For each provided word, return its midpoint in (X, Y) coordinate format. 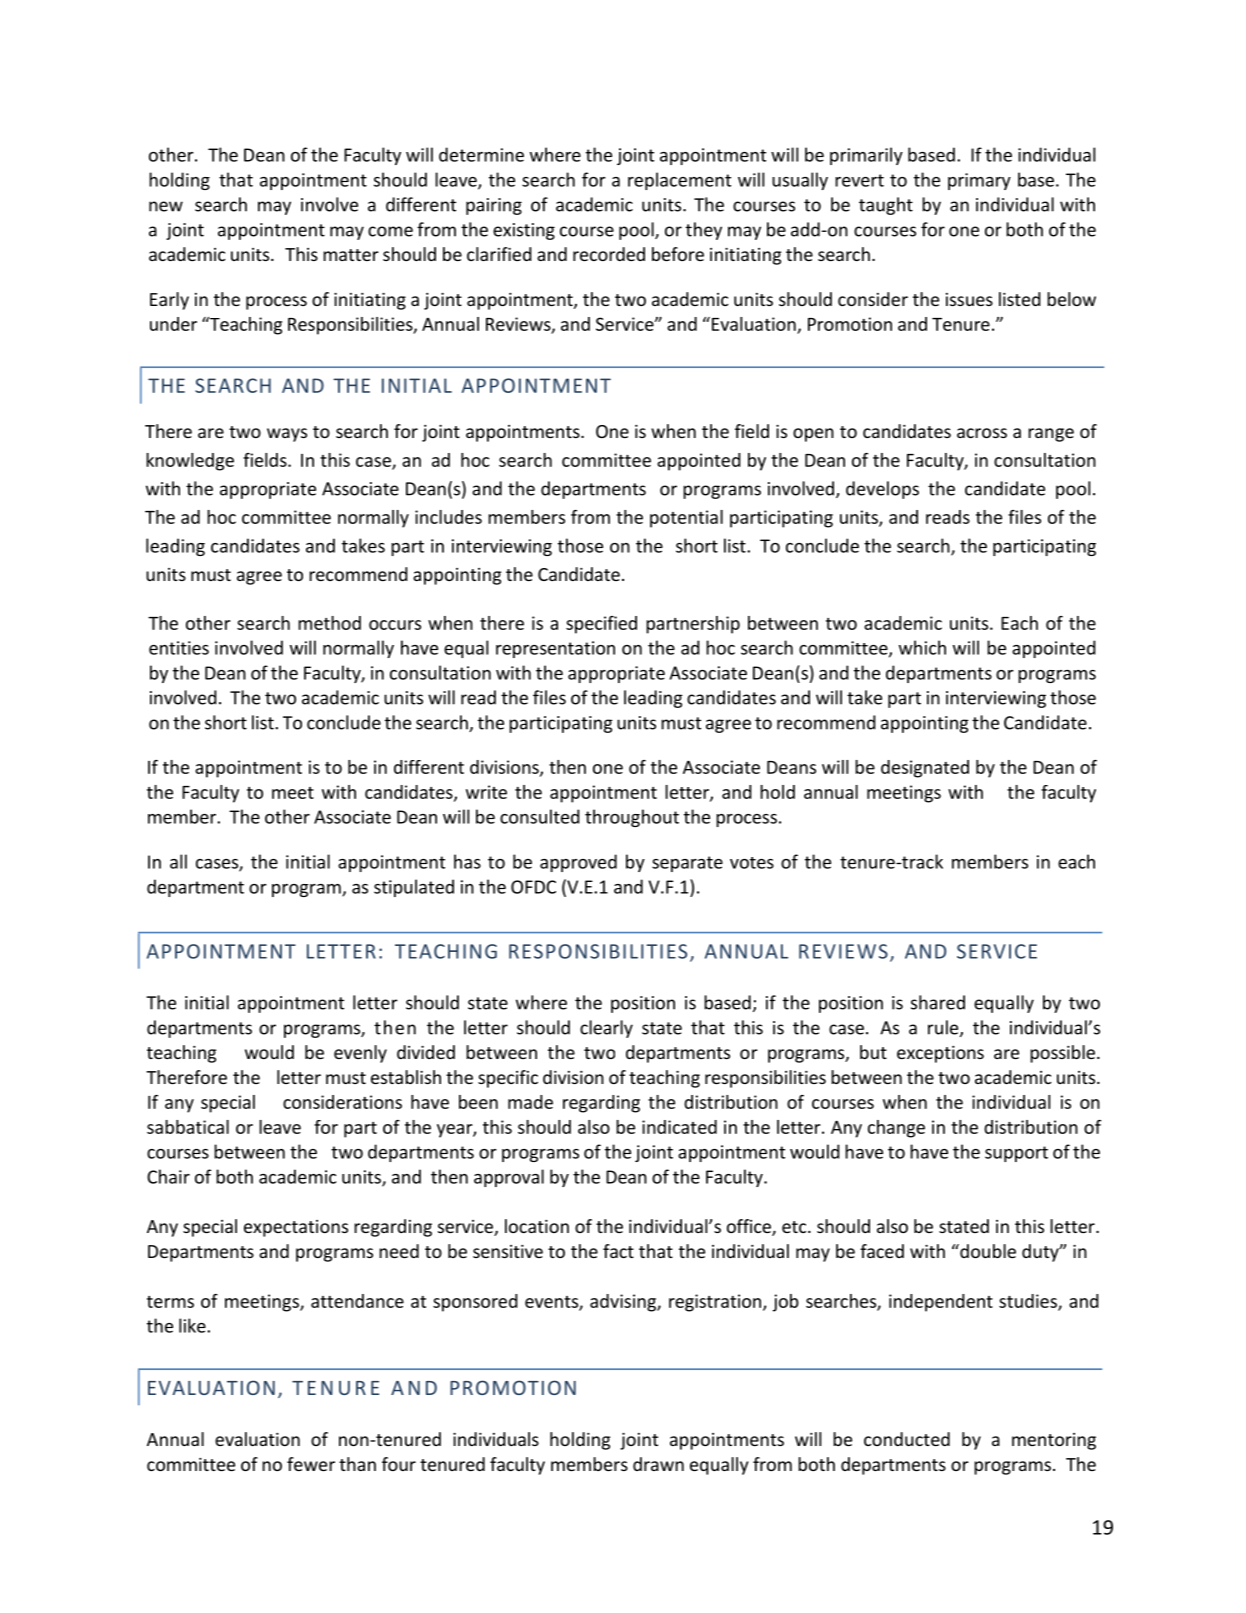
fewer (311, 1464)
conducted (907, 1439)
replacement (679, 181)
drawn (658, 1464)
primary (979, 181)
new (166, 206)
